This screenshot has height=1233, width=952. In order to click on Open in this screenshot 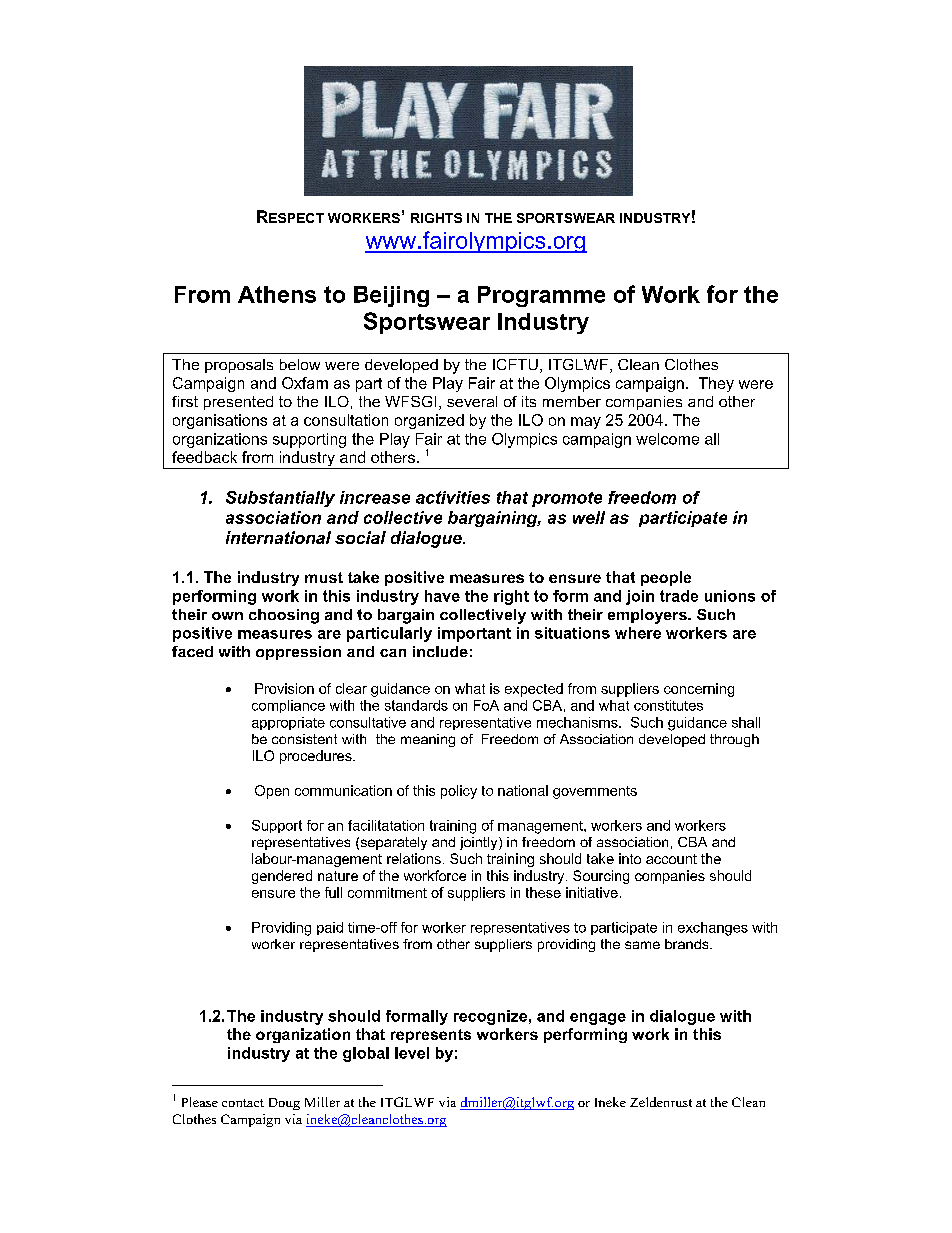, I will do `click(272, 792)`.
